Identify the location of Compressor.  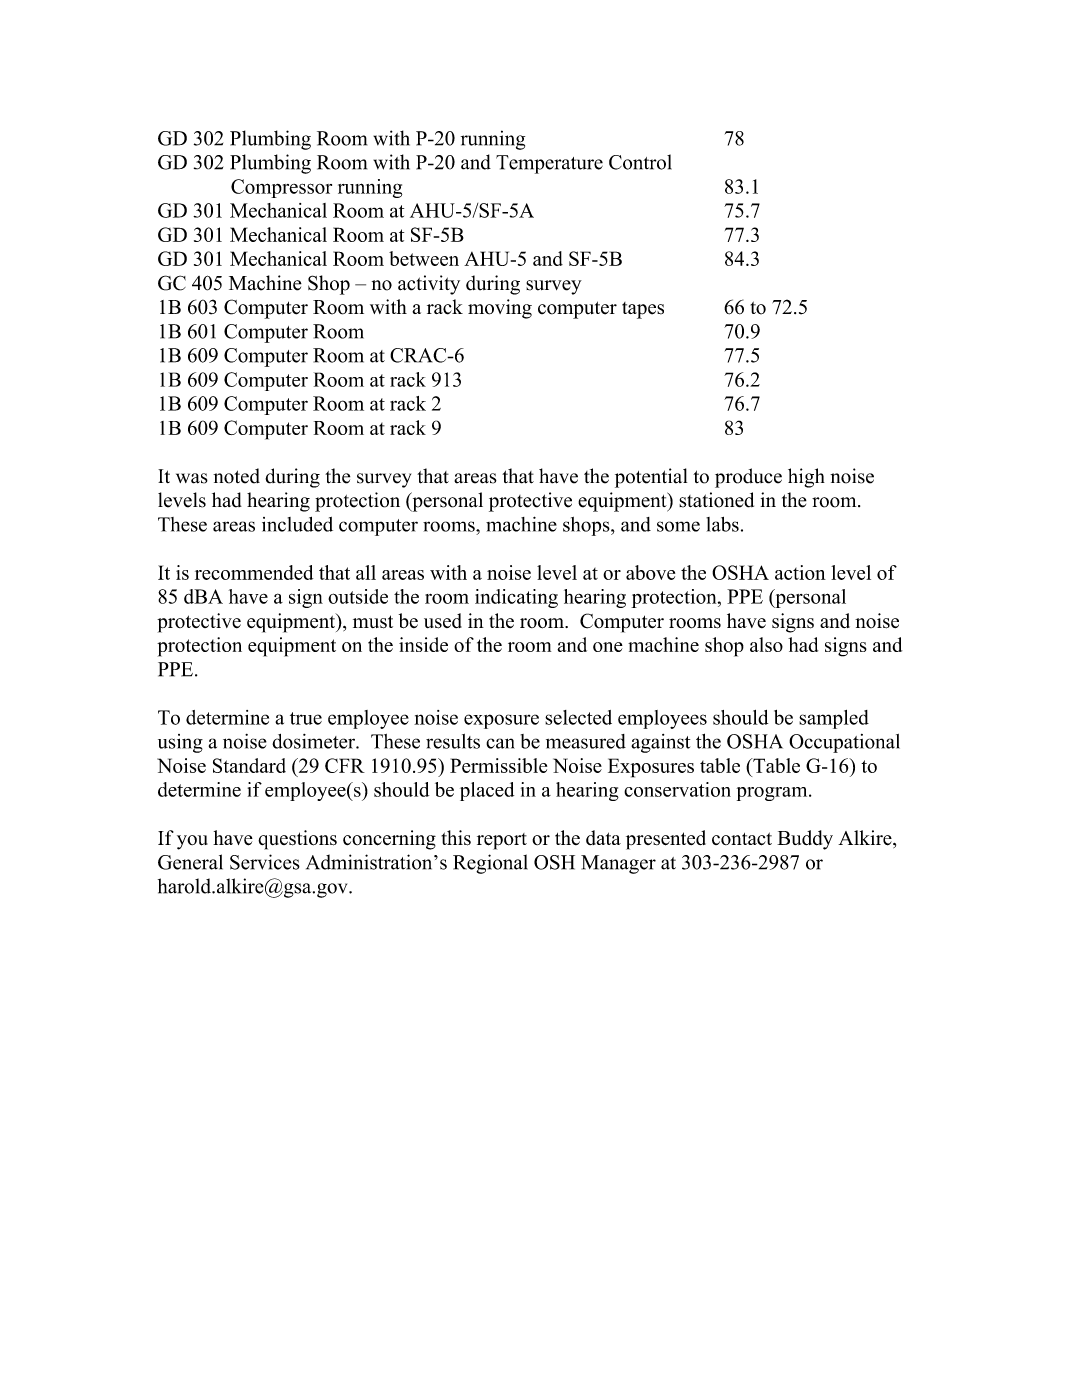
(281, 188).
